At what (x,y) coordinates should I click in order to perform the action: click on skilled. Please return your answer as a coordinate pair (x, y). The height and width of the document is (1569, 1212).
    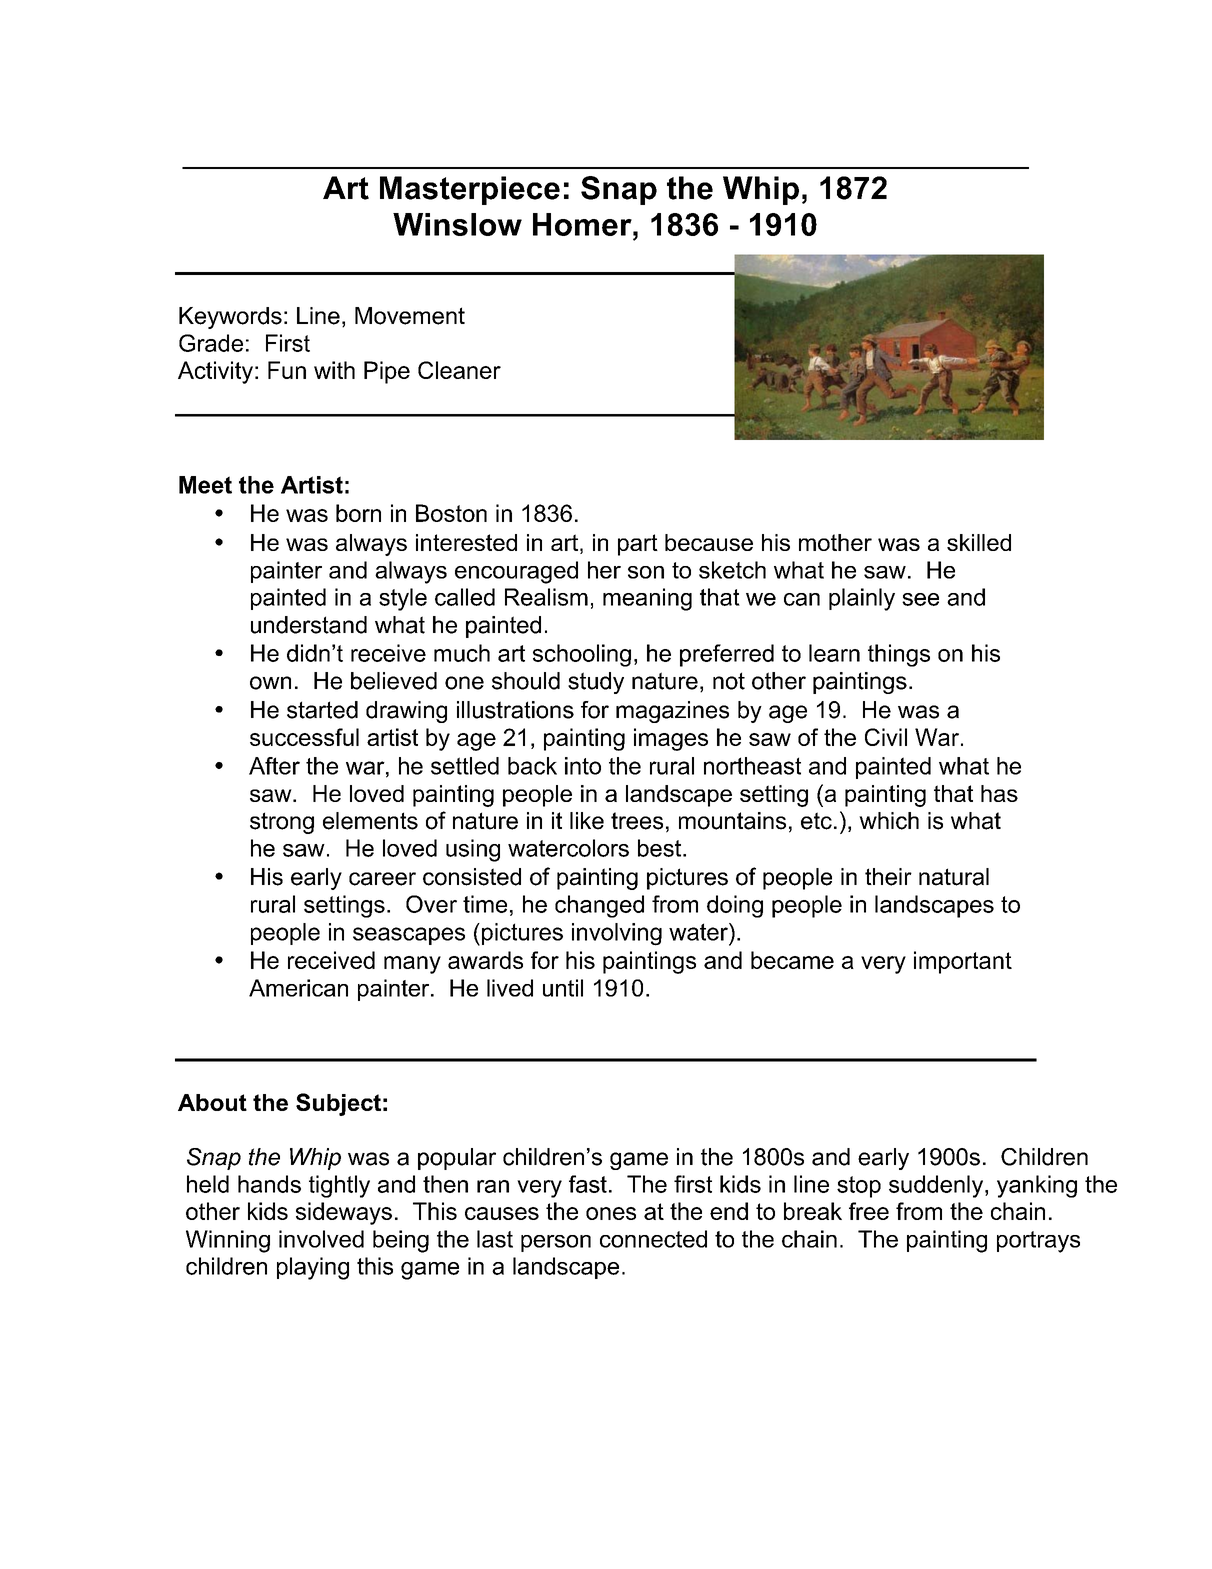
    Looking at the image, I should click on (979, 542).
